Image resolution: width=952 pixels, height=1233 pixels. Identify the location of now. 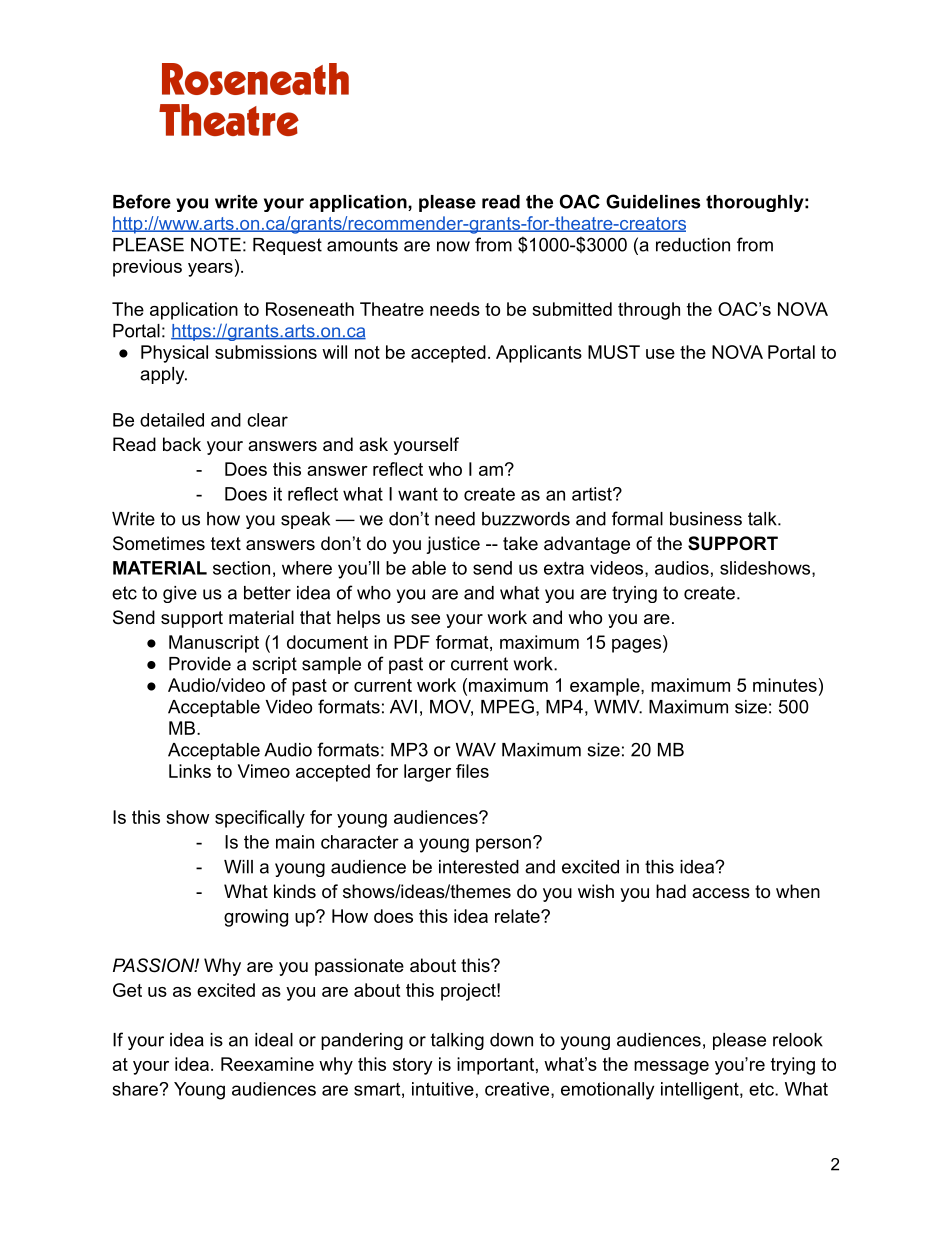
(453, 246).
